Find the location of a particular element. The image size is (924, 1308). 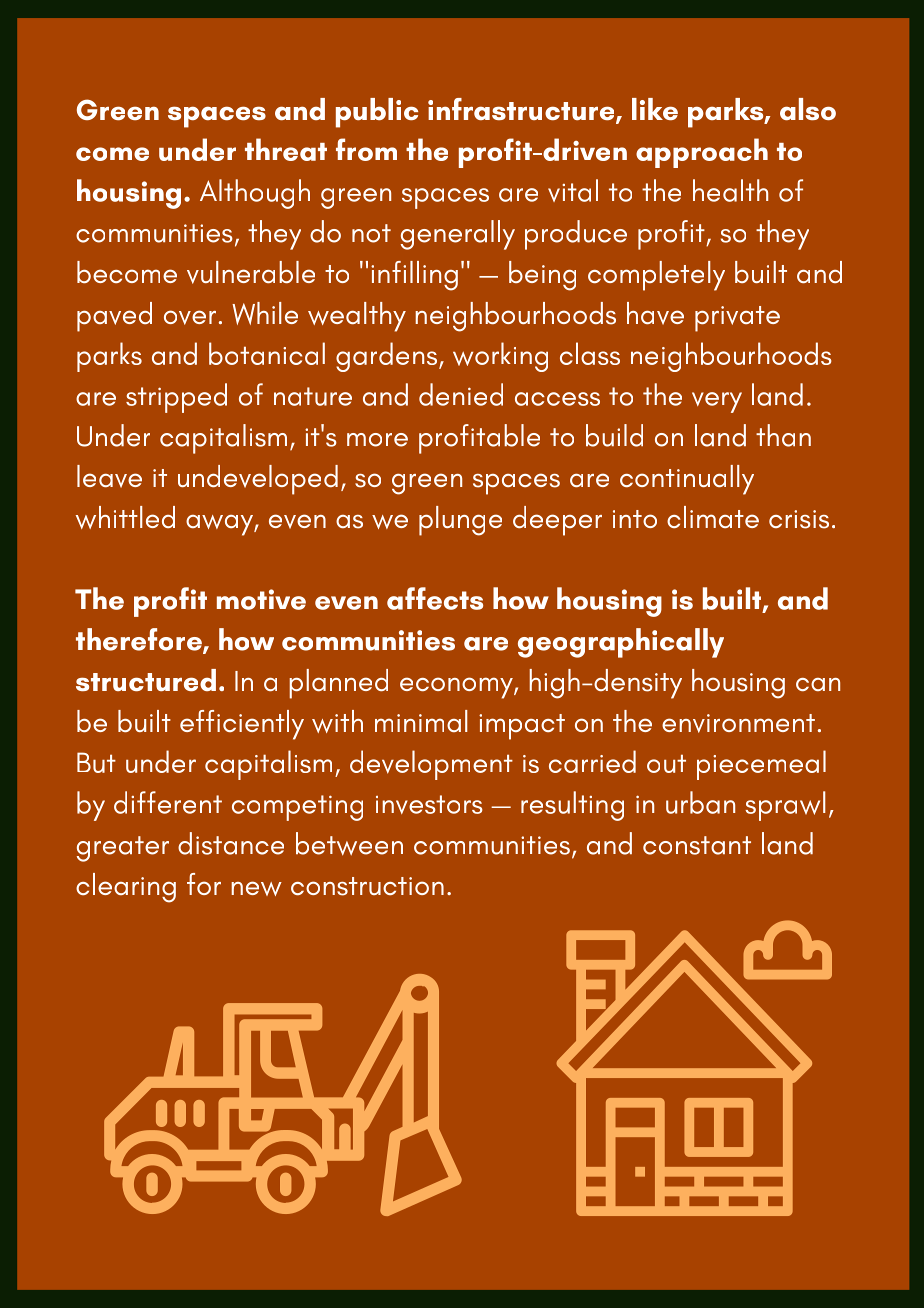

infrastructure is located at coordinates (522, 110).
